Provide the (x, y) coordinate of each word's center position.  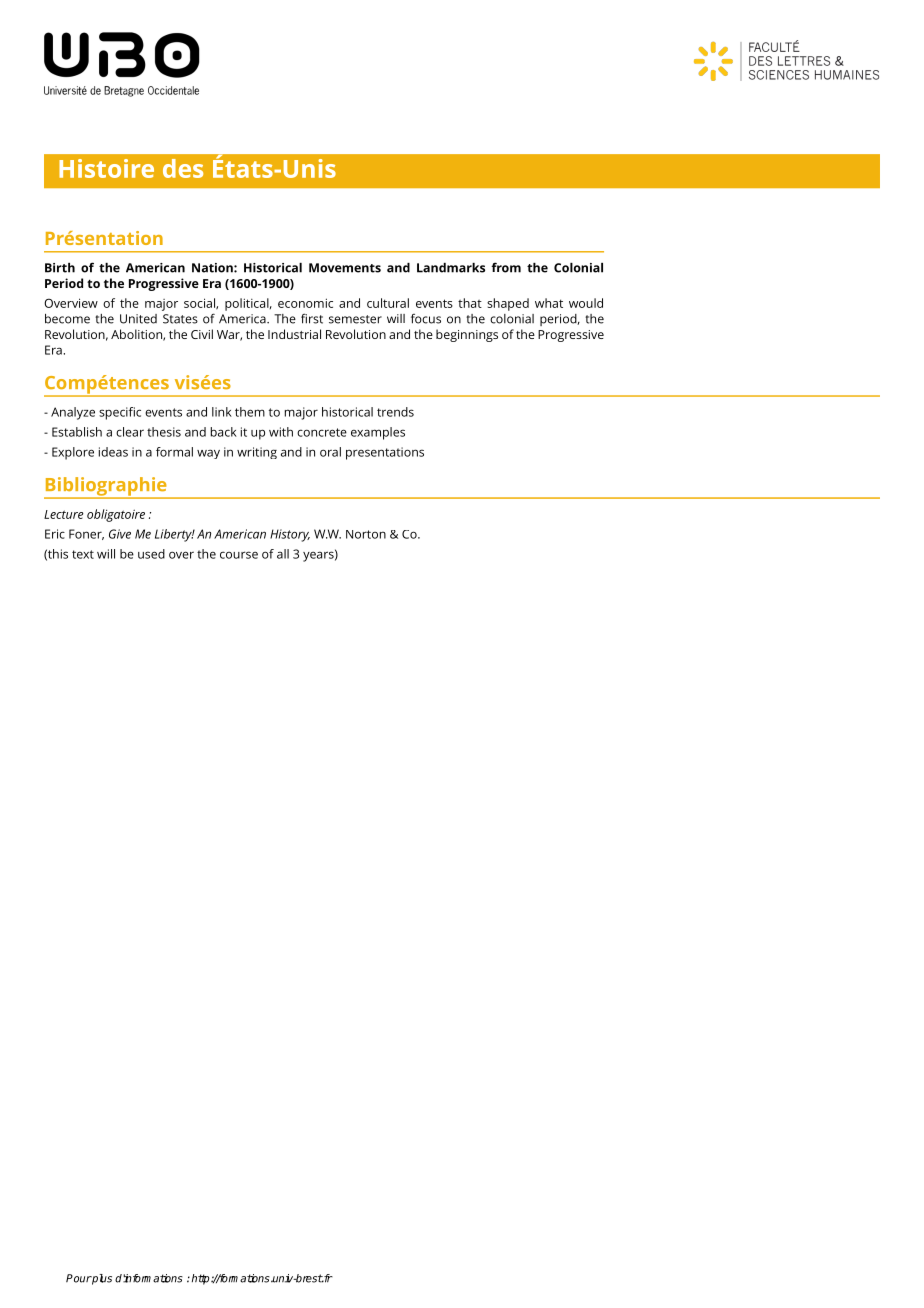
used (151, 554)
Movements (345, 268)
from (506, 267)
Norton (366, 534)
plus (101, 1279)
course (239, 555)
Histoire (106, 168)
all (283, 554)
